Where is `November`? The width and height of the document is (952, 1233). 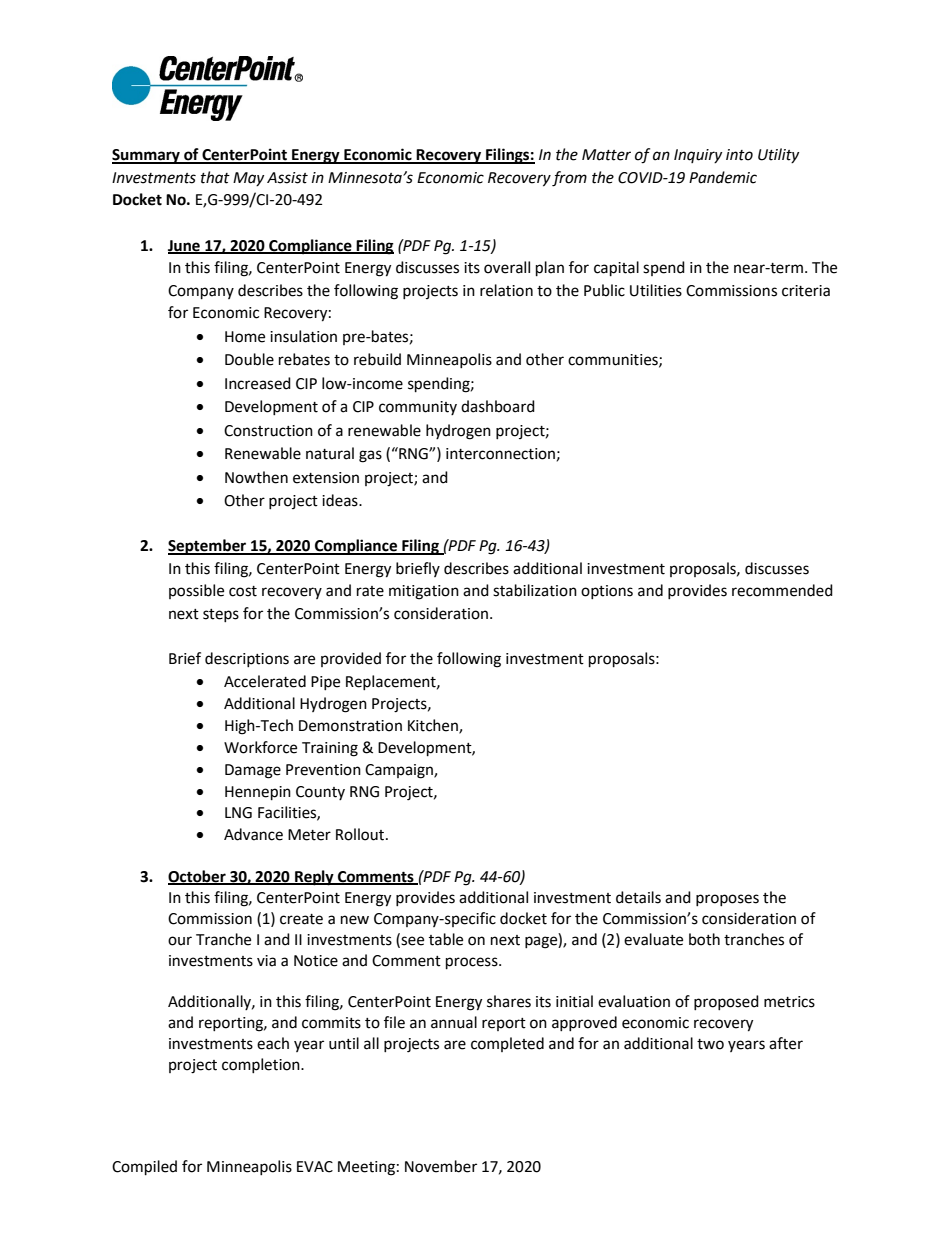
November is located at coordinates (441, 1166).
